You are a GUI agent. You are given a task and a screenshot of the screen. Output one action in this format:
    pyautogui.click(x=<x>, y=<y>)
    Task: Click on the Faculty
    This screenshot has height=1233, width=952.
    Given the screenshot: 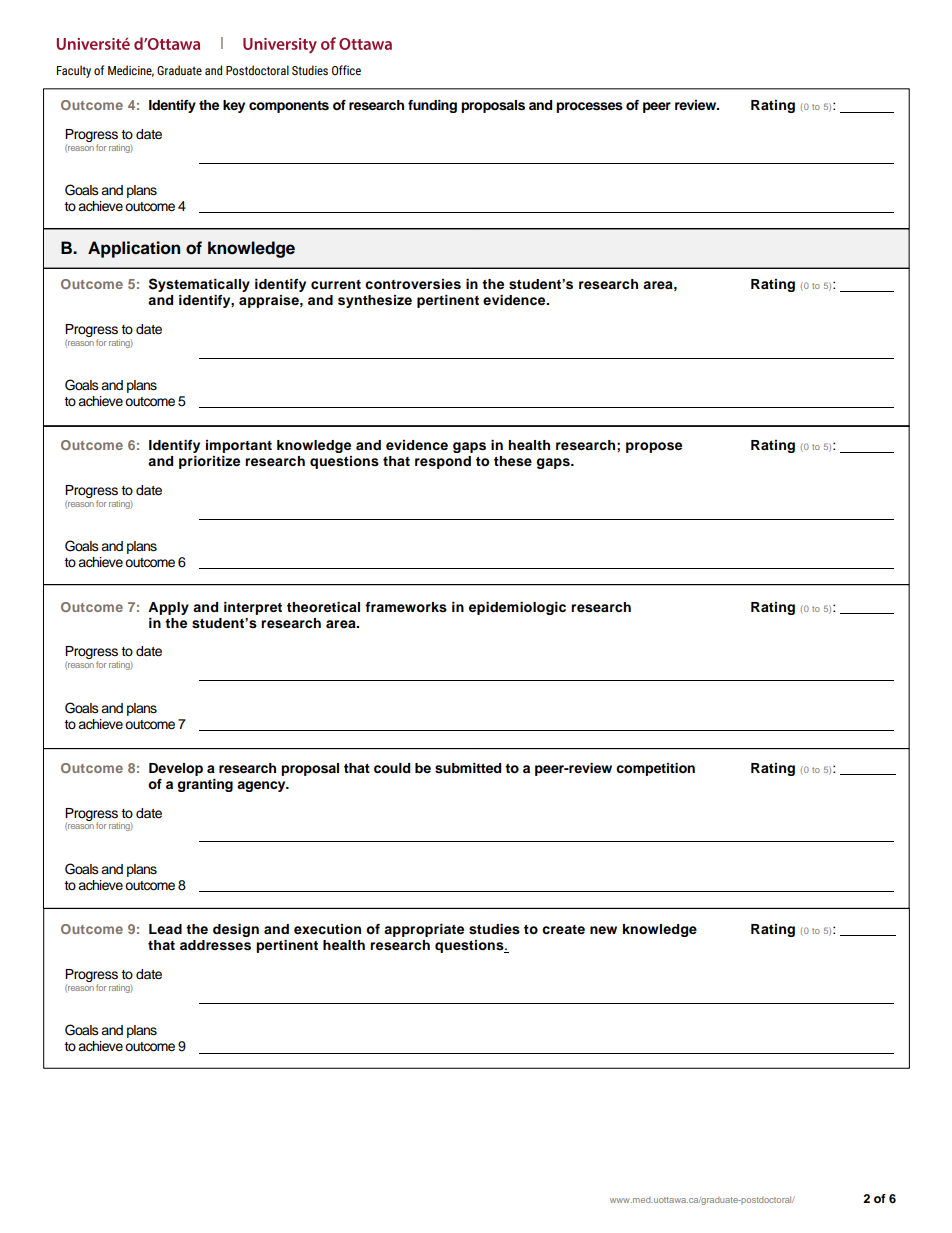 What is the action you would take?
    pyautogui.click(x=74, y=71)
